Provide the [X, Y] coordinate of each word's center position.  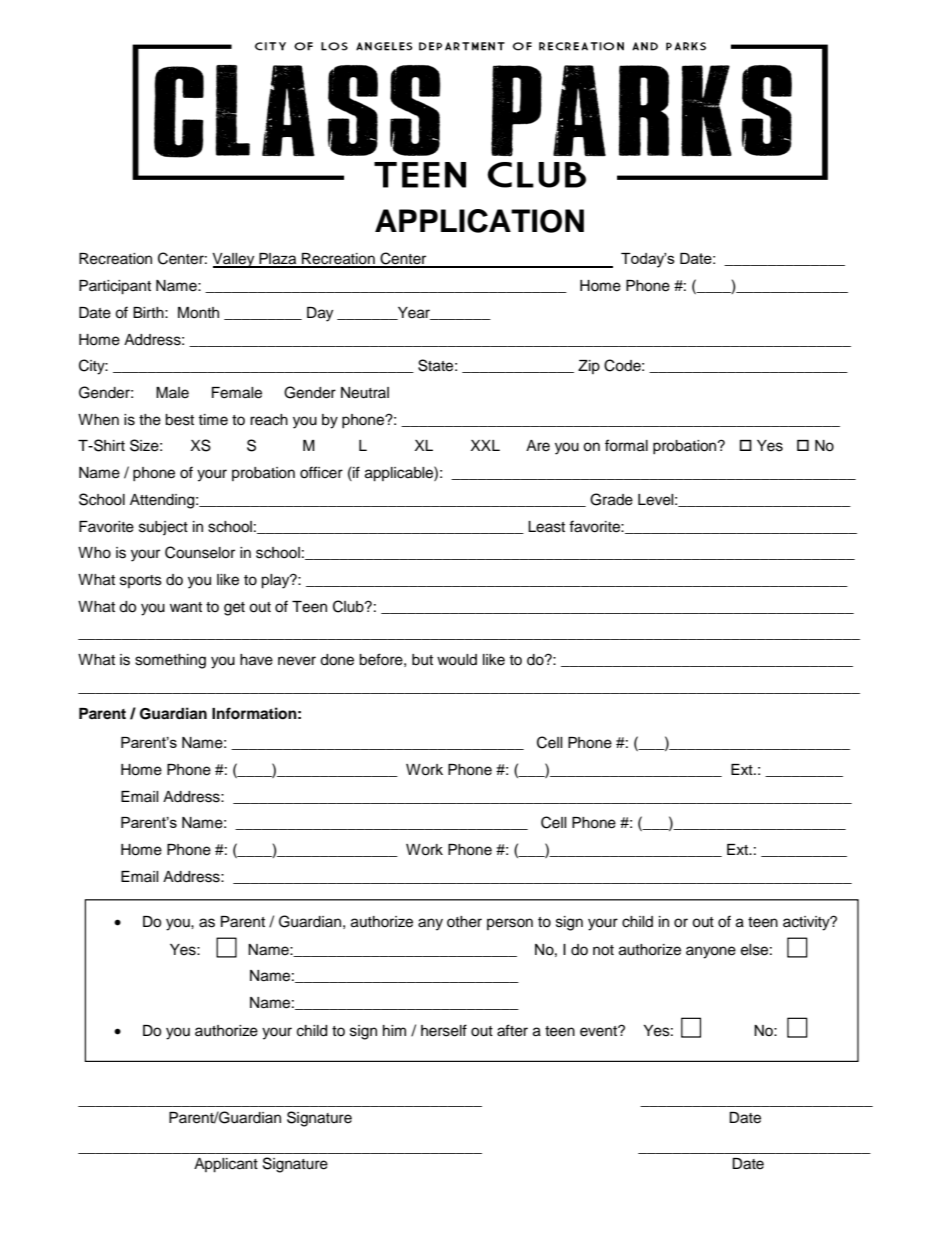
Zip [589, 367]
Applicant [226, 1165]
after [512, 1030]
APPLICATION [479, 221]
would [457, 660]
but [422, 660]
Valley [234, 260]
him [394, 1030]
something [170, 661]
